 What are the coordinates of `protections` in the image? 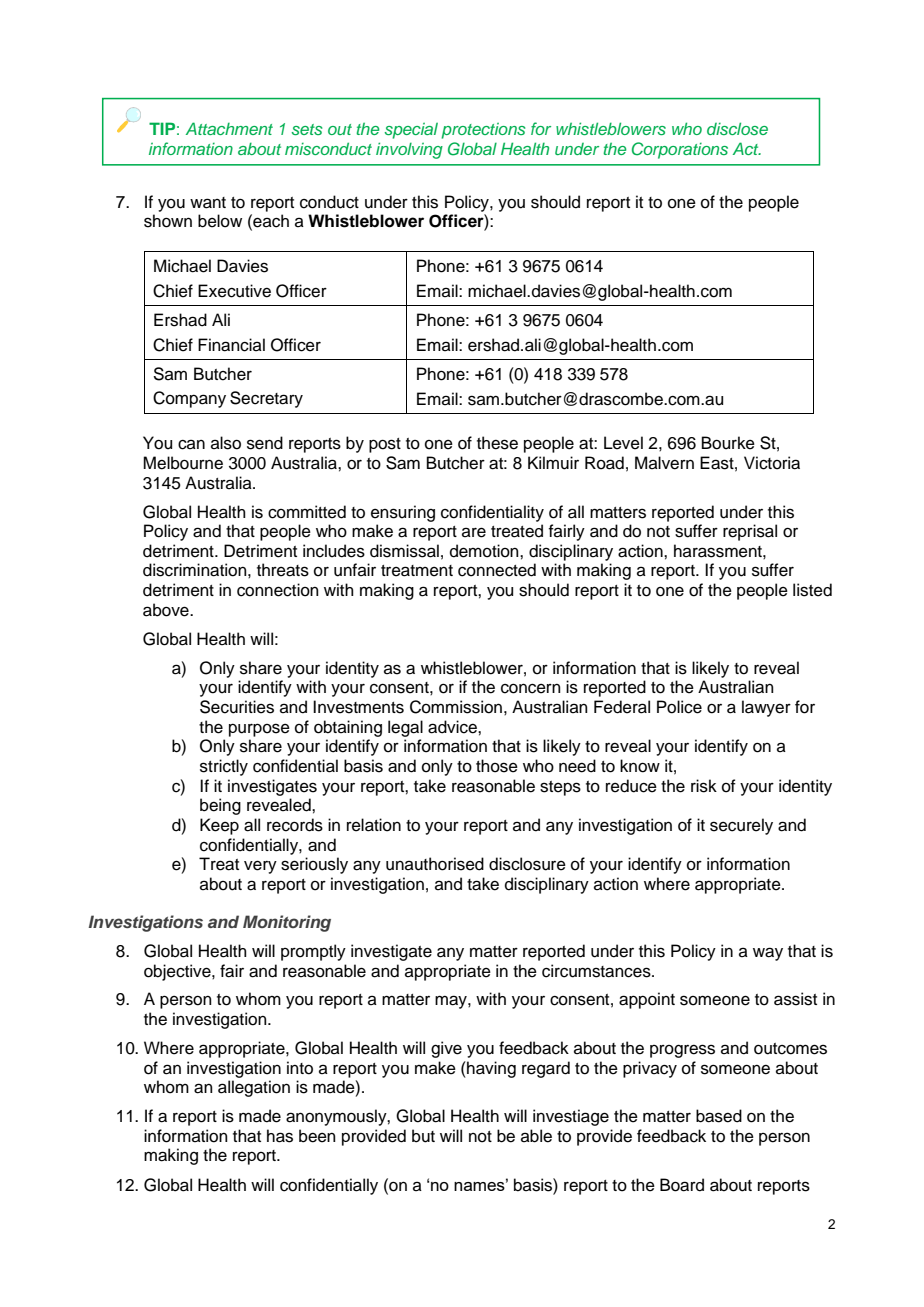 It's located at (483, 131).
